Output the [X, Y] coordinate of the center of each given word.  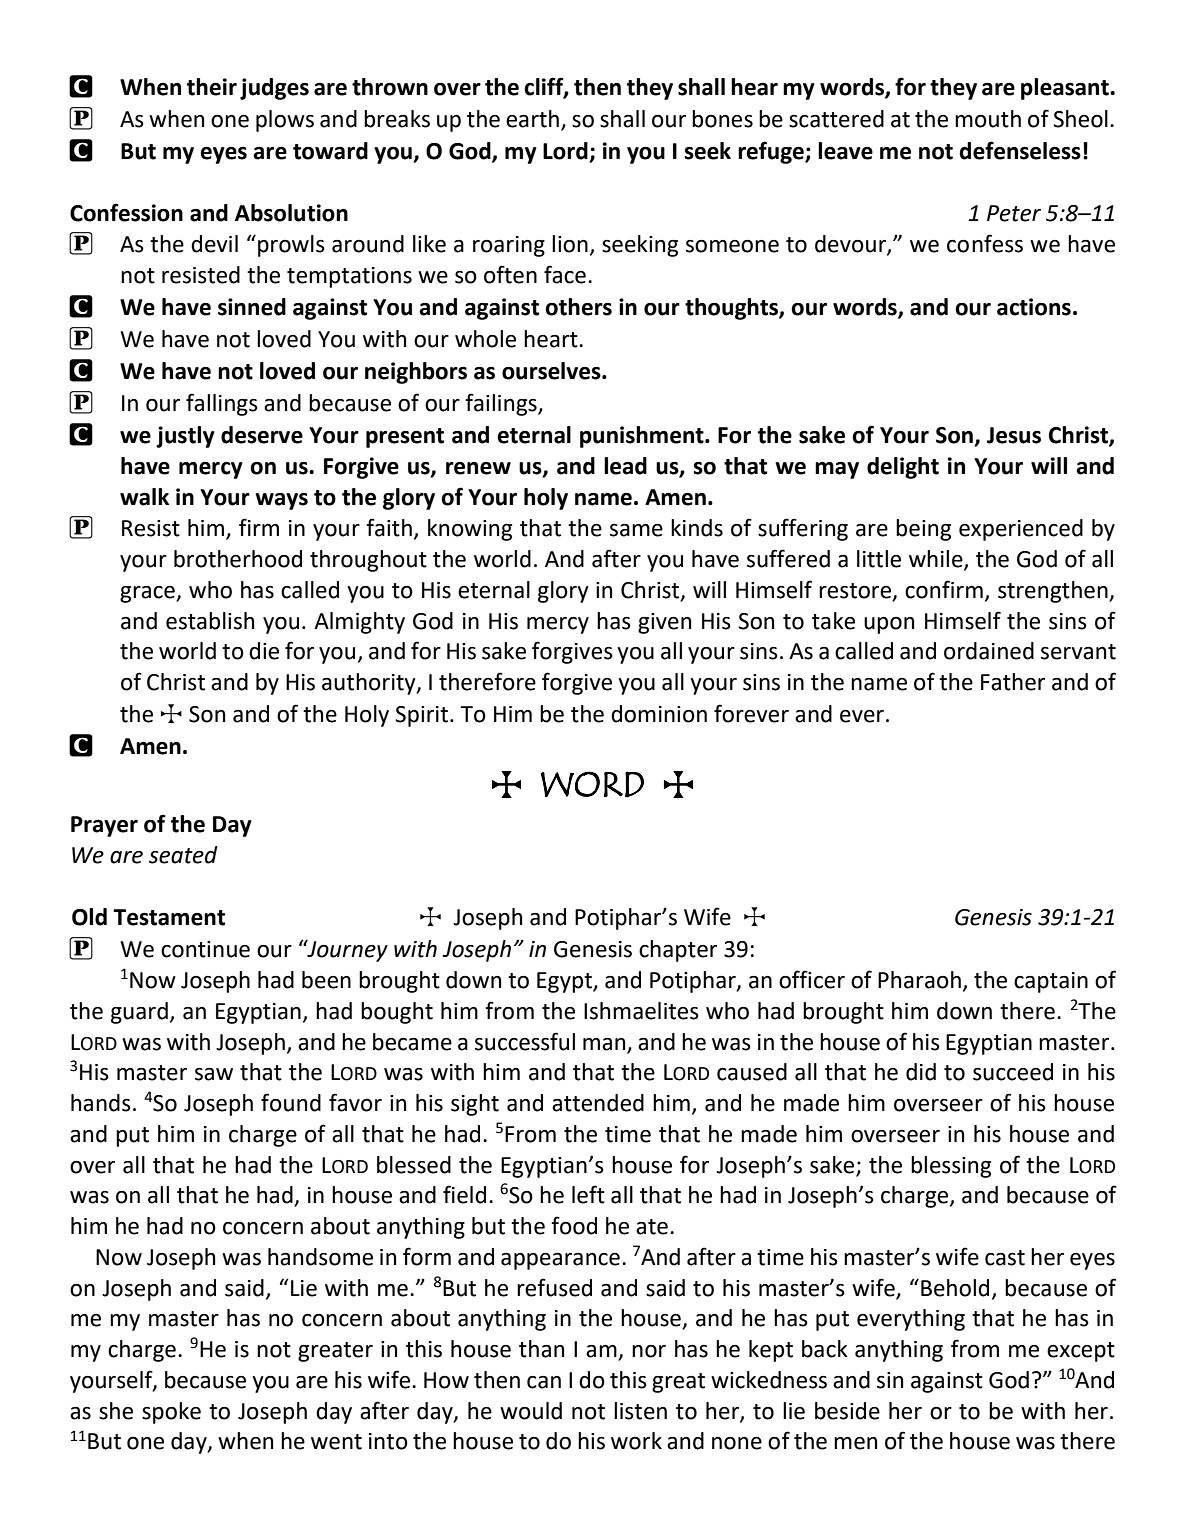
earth [532, 119]
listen [640, 1411]
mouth [988, 119]
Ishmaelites [641, 1011]
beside [847, 1411]
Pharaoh [919, 980]
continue [205, 949]
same [636, 530]
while [937, 560]
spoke [171, 1413]
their [212, 87]
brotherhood [238, 559]
